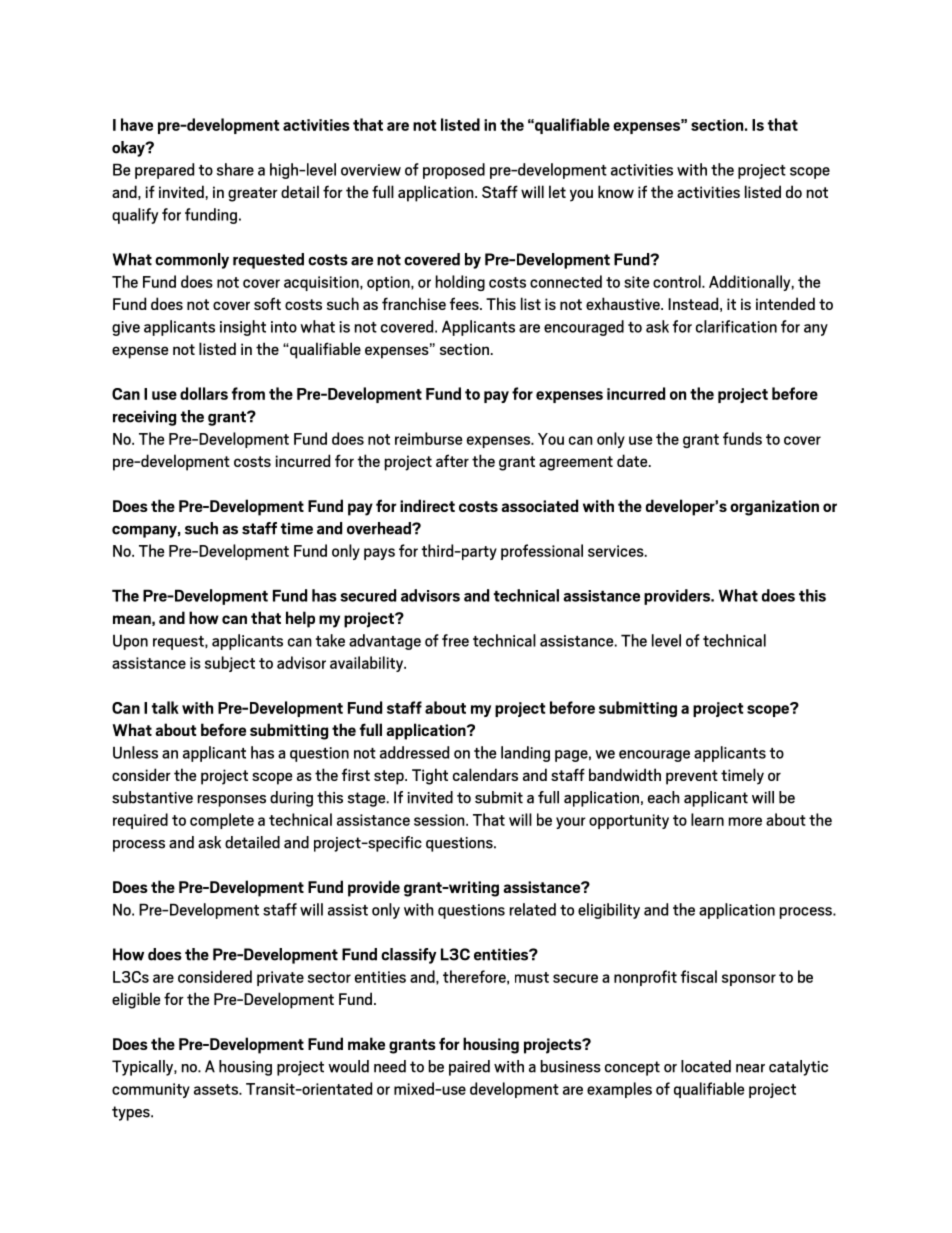 The width and height of the screenshot is (952, 1233). I want to click on organization, so click(774, 508).
